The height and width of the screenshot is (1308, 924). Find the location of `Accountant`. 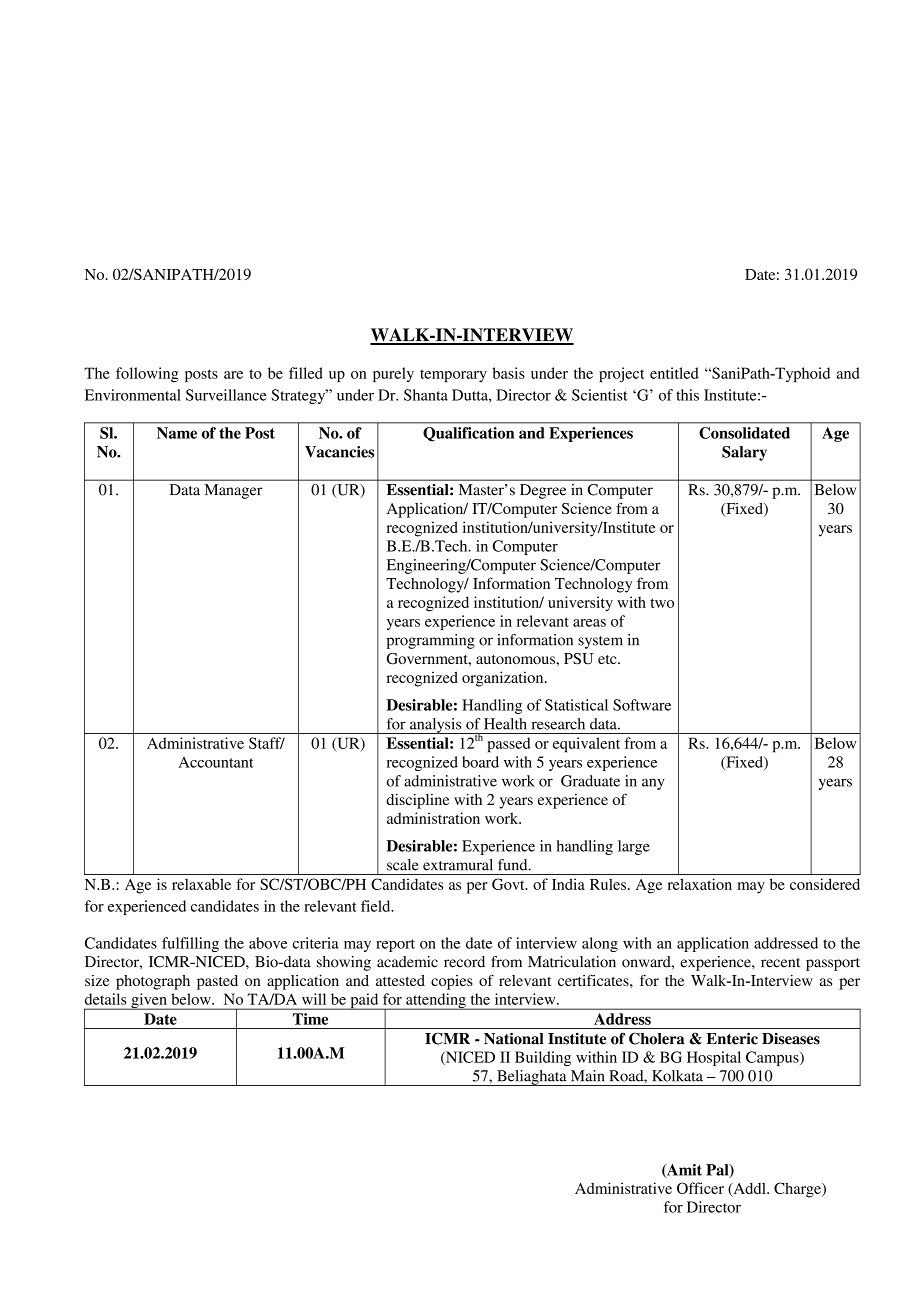

Accountant is located at coordinates (216, 762).
